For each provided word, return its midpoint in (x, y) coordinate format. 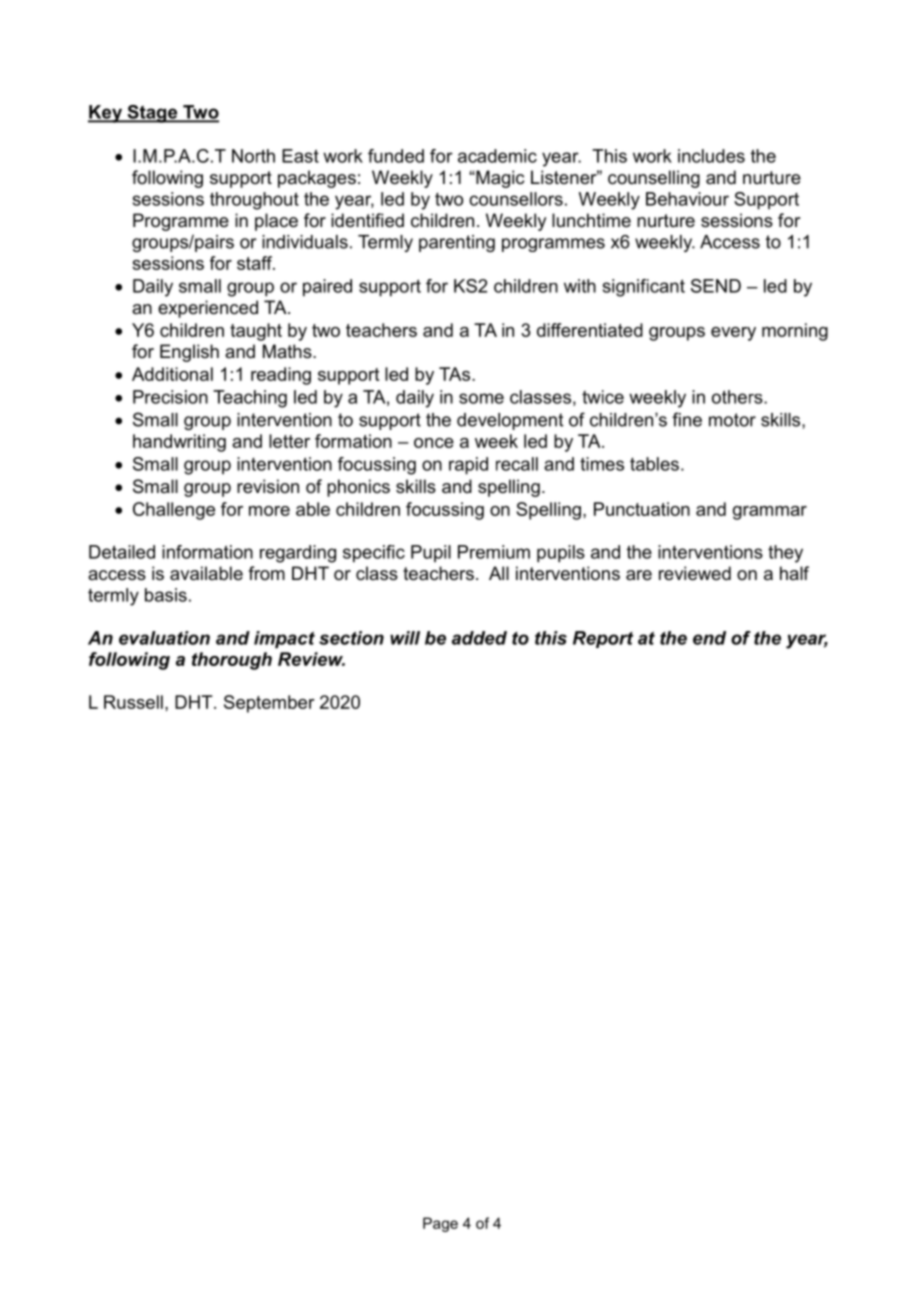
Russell (133, 702)
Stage (152, 114)
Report (603, 639)
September (269, 704)
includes (711, 156)
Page (440, 1224)
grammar (770, 513)
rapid (468, 466)
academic (497, 156)
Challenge (174, 511)
